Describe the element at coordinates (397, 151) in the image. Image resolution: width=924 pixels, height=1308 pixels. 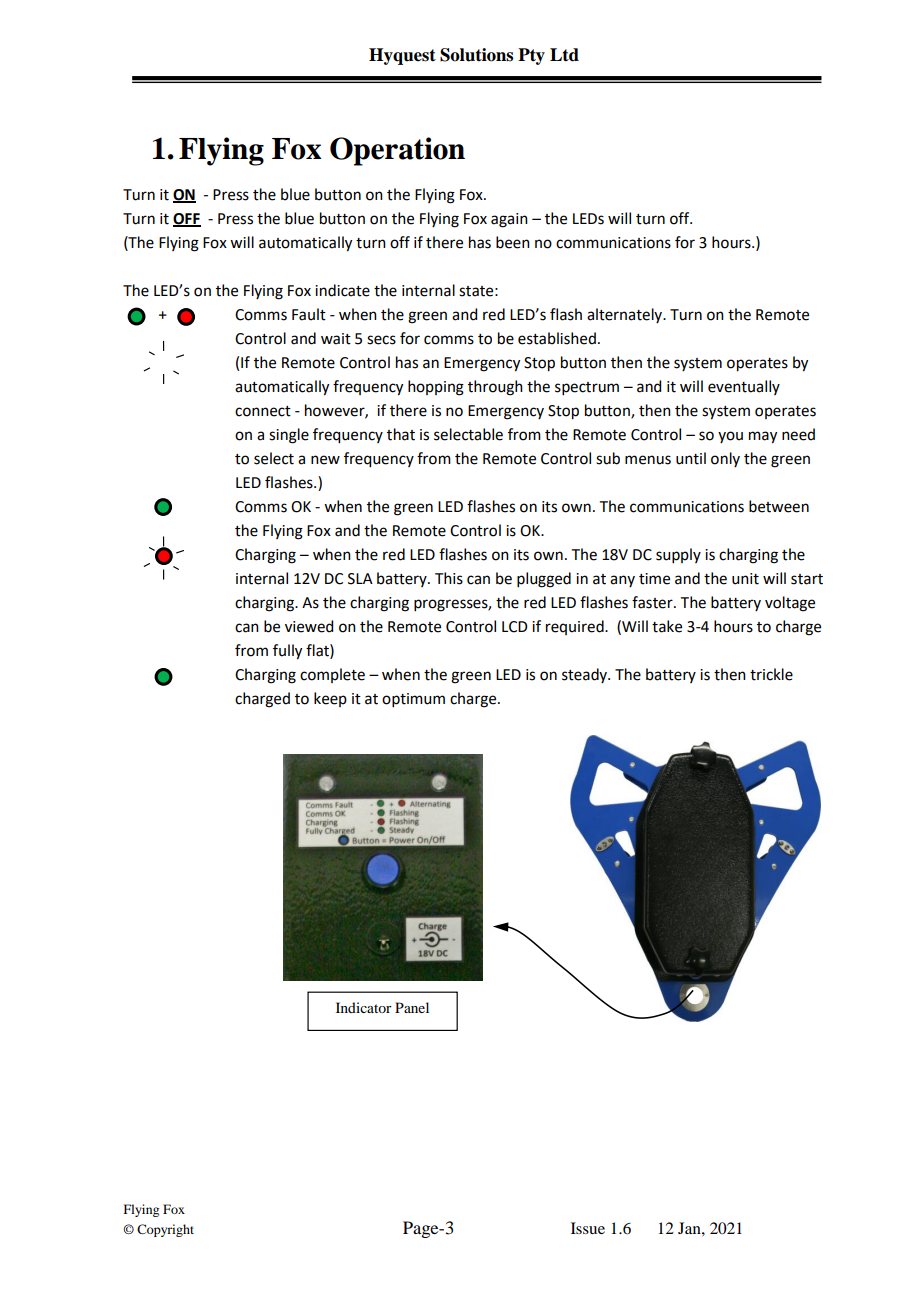
I see `Operation` at that location.
